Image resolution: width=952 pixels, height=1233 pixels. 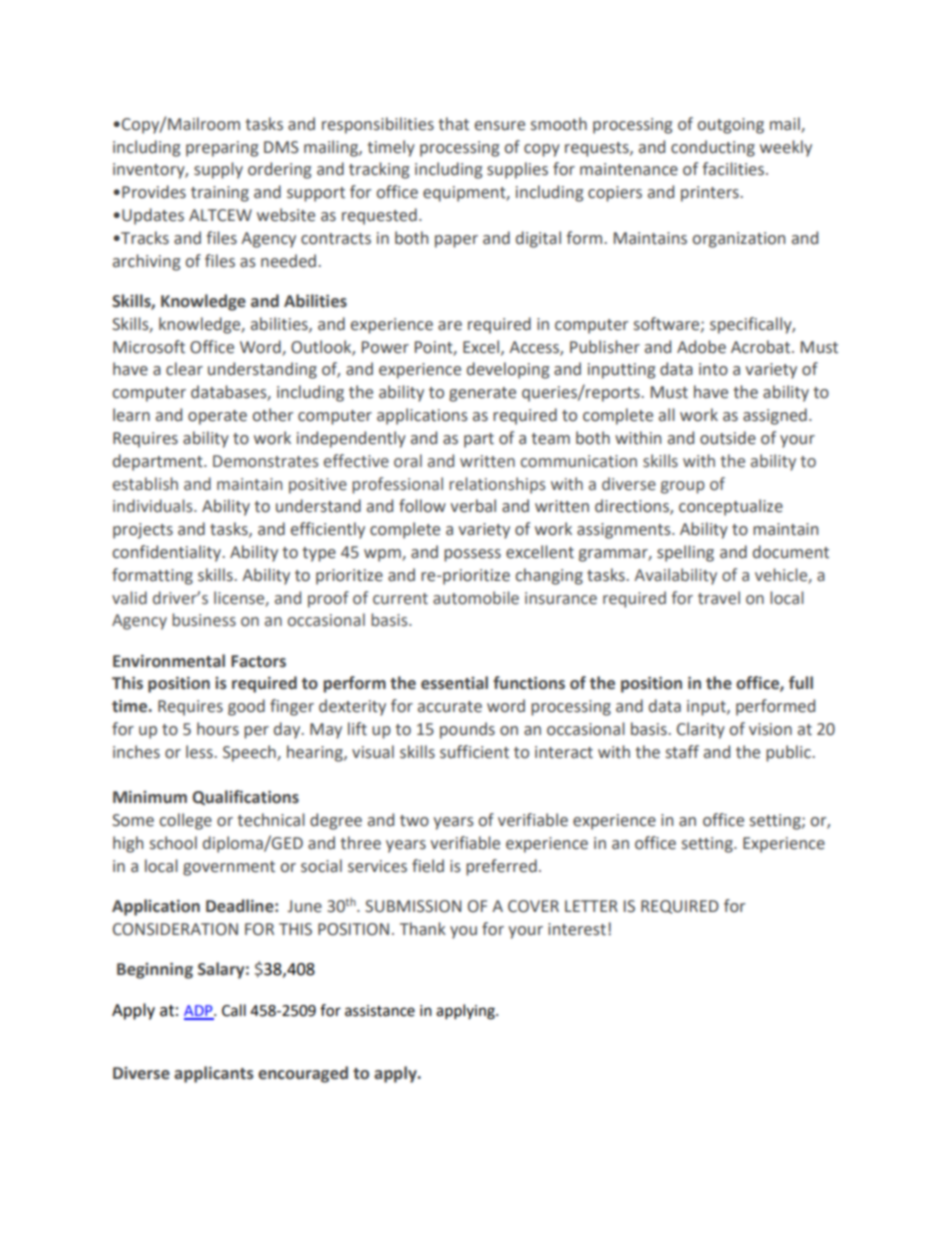 What do you see at coordinates (728, 438) in the image?
I see `outside` at bounding box center [728, 438].
